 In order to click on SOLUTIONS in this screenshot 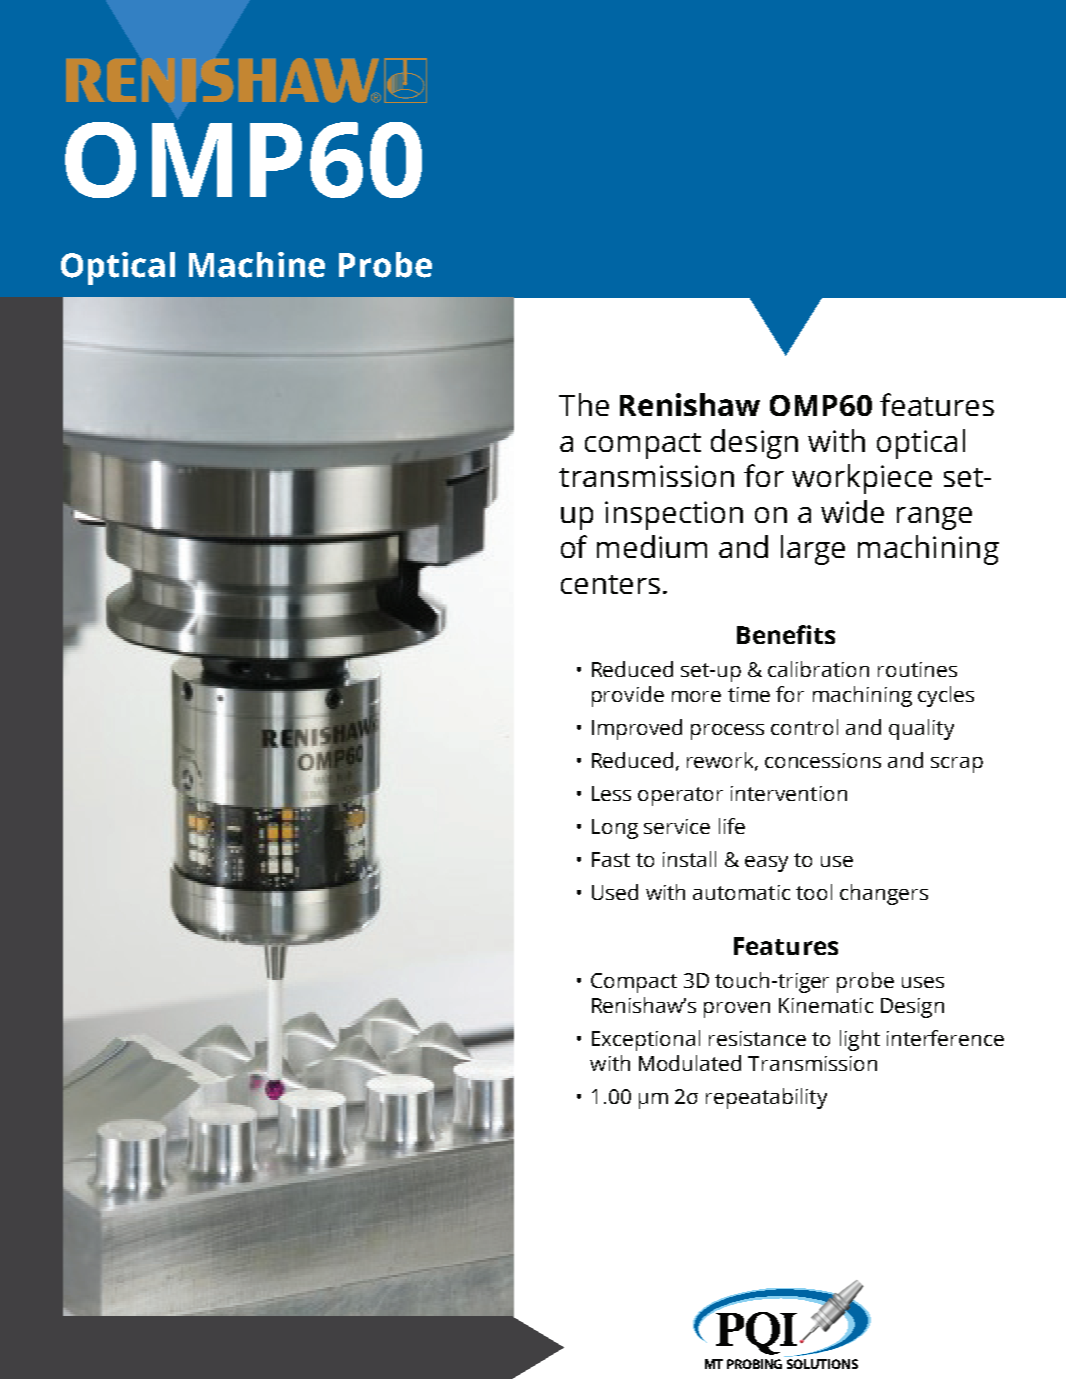, I will do `click(822, 1364)`.
